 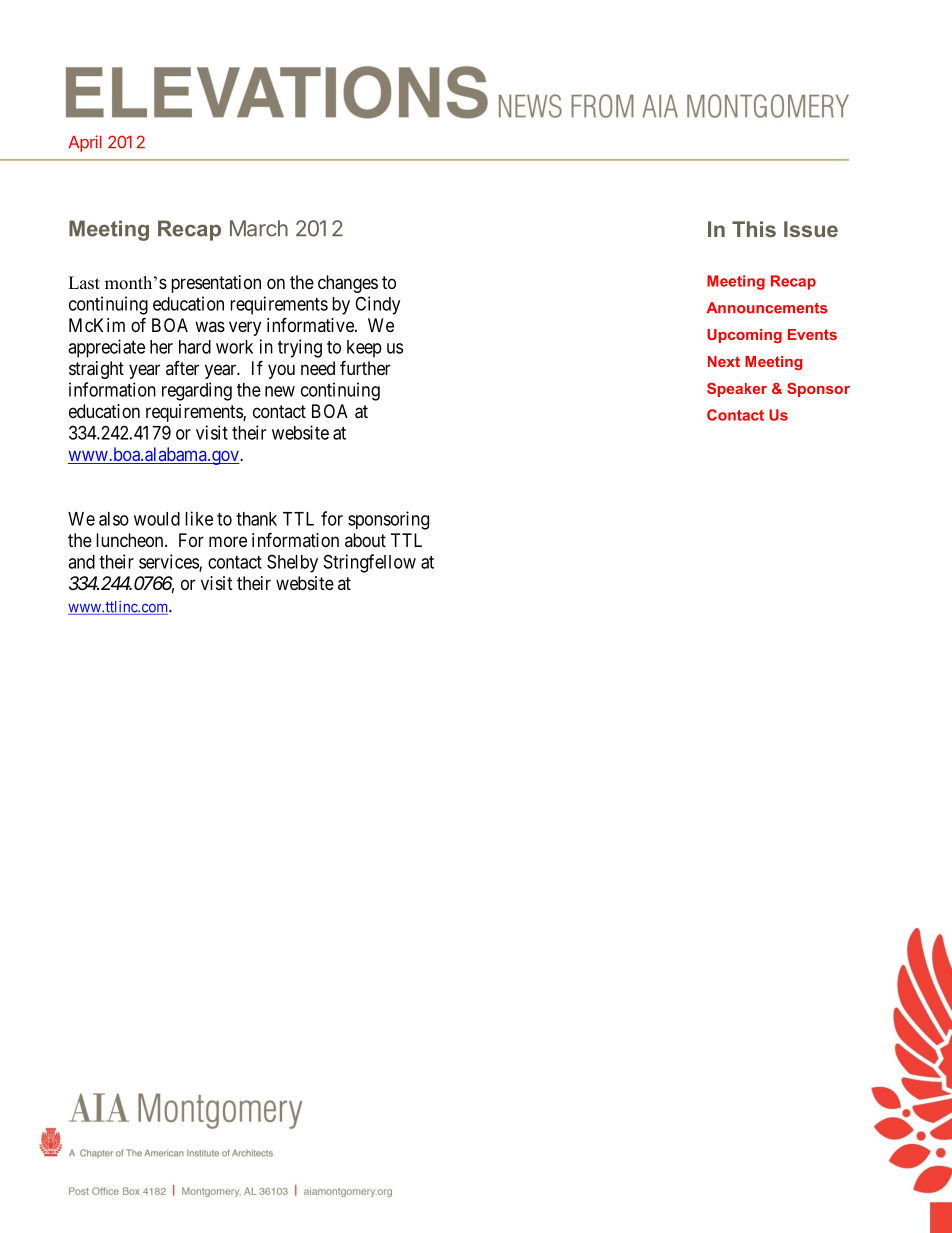 What do you see at coordinates (292, 563) in the screenshot?
I see `Shelby` at bounding box center [292, 563].
